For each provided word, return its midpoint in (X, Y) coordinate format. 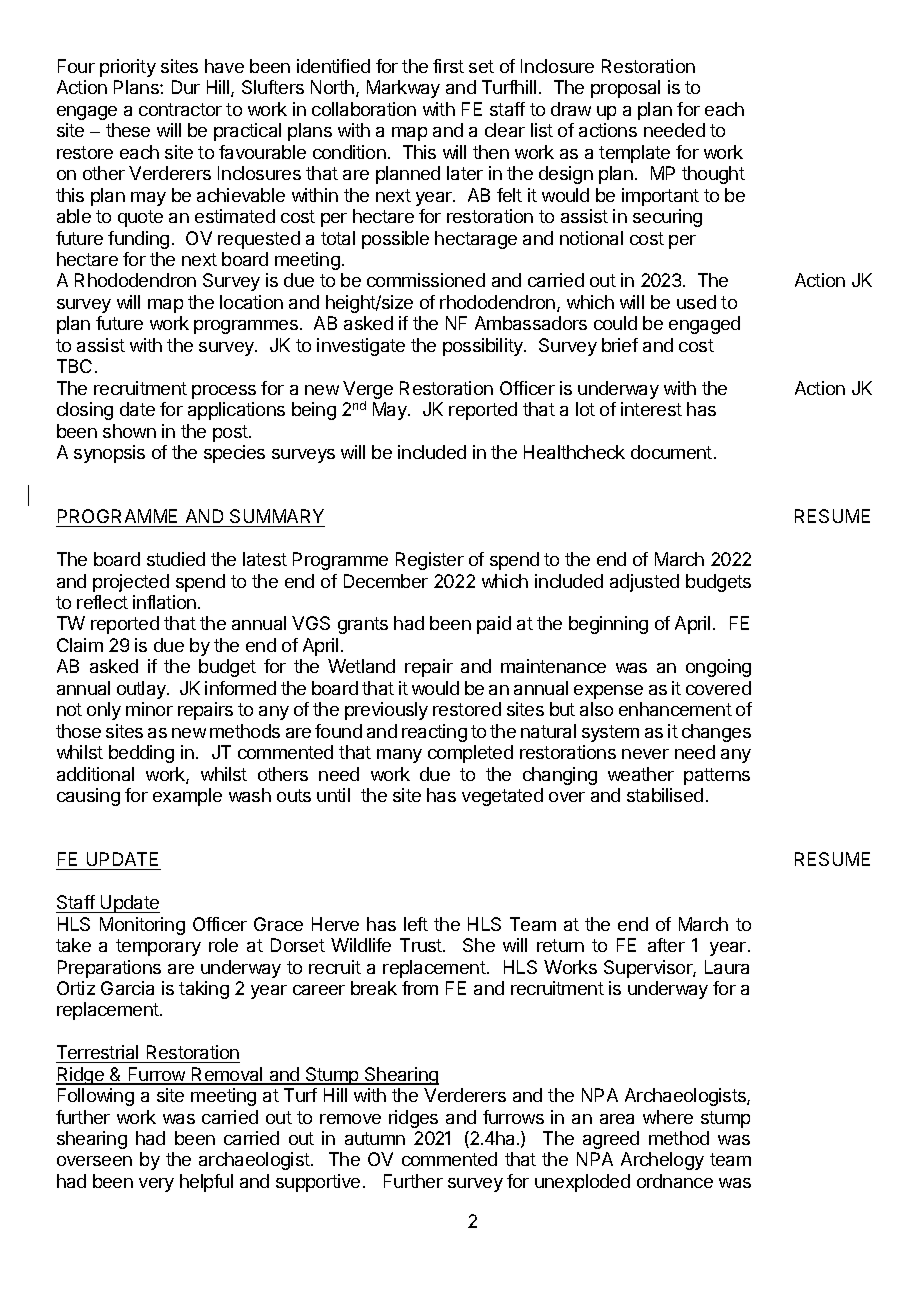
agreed (611, 1140)
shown (129, 431)
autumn (375, 1138)
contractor (180, 109)
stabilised (665, 795)
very (156, 1185)
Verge (368, 391)
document (671, 452)
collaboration (364, 109)
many (399, 756)
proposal (625, 89)
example (187, 797)
